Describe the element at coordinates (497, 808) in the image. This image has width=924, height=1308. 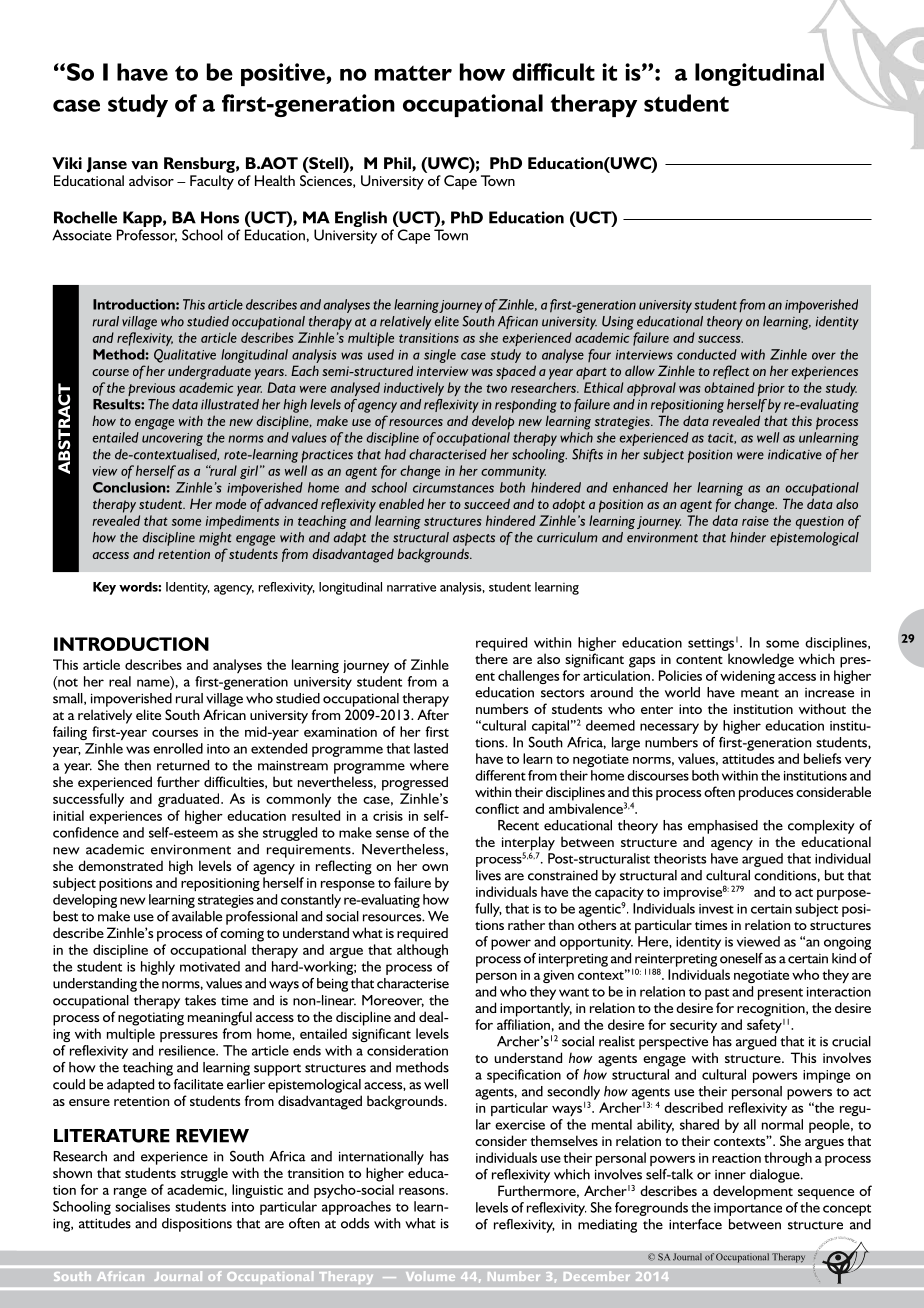
I see `conflict` at that location.
